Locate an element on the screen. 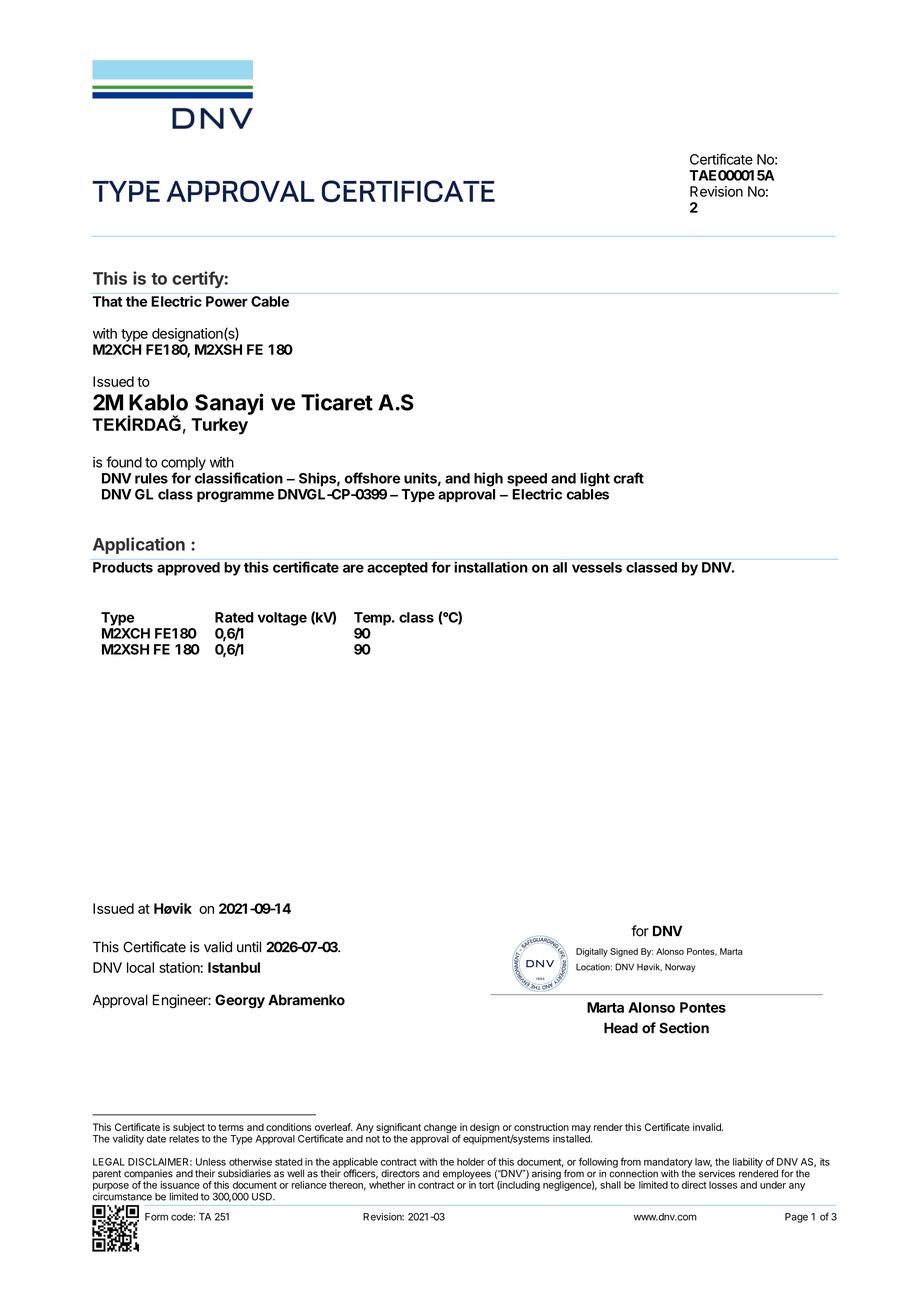 The width and height of the screenshot is (924, 1308). vessels is located at coordinates (597, 567).
